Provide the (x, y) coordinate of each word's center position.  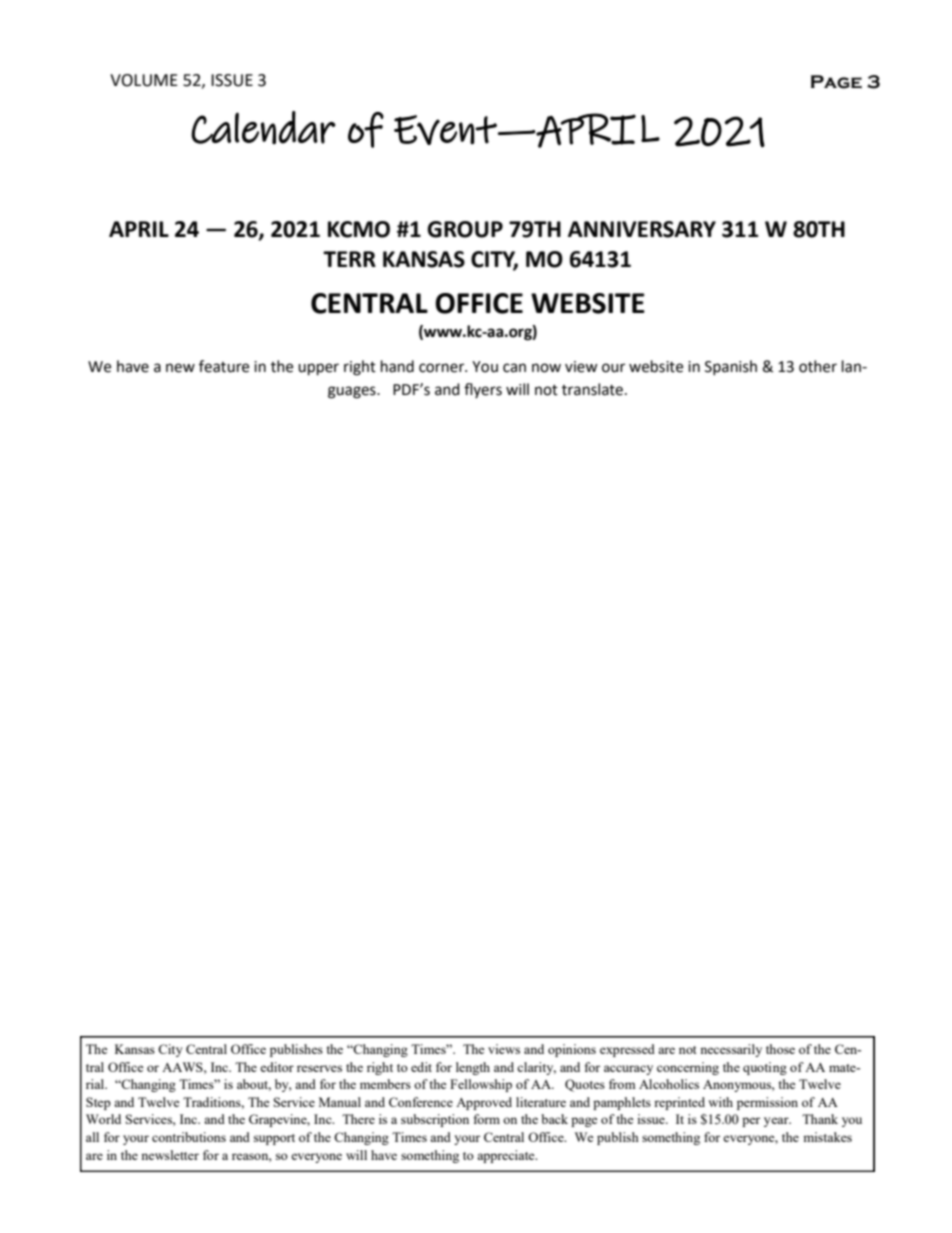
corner (443, 368)
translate (594, 389)
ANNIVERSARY (642, 229)
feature (224, 366)
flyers (483, 390)
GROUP (465, 229)
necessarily (731, 1050)
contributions (189, 1137)
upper (318, 369)
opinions (572, 1050)
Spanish (731, 367)
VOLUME (144, 80)
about (254, 1085)
